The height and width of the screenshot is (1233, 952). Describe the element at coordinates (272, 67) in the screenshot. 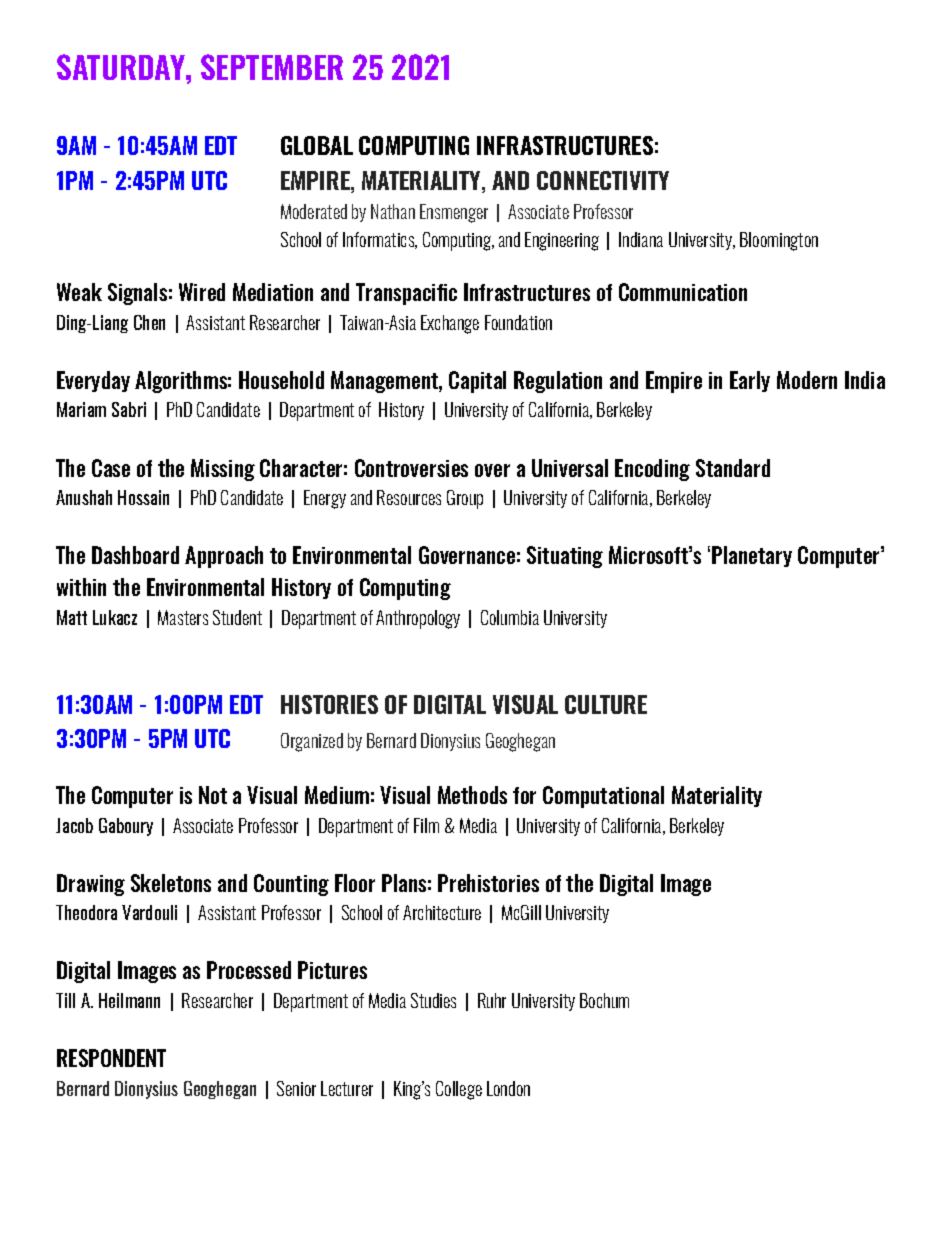

I see `SEPTEMBER` at that location.
